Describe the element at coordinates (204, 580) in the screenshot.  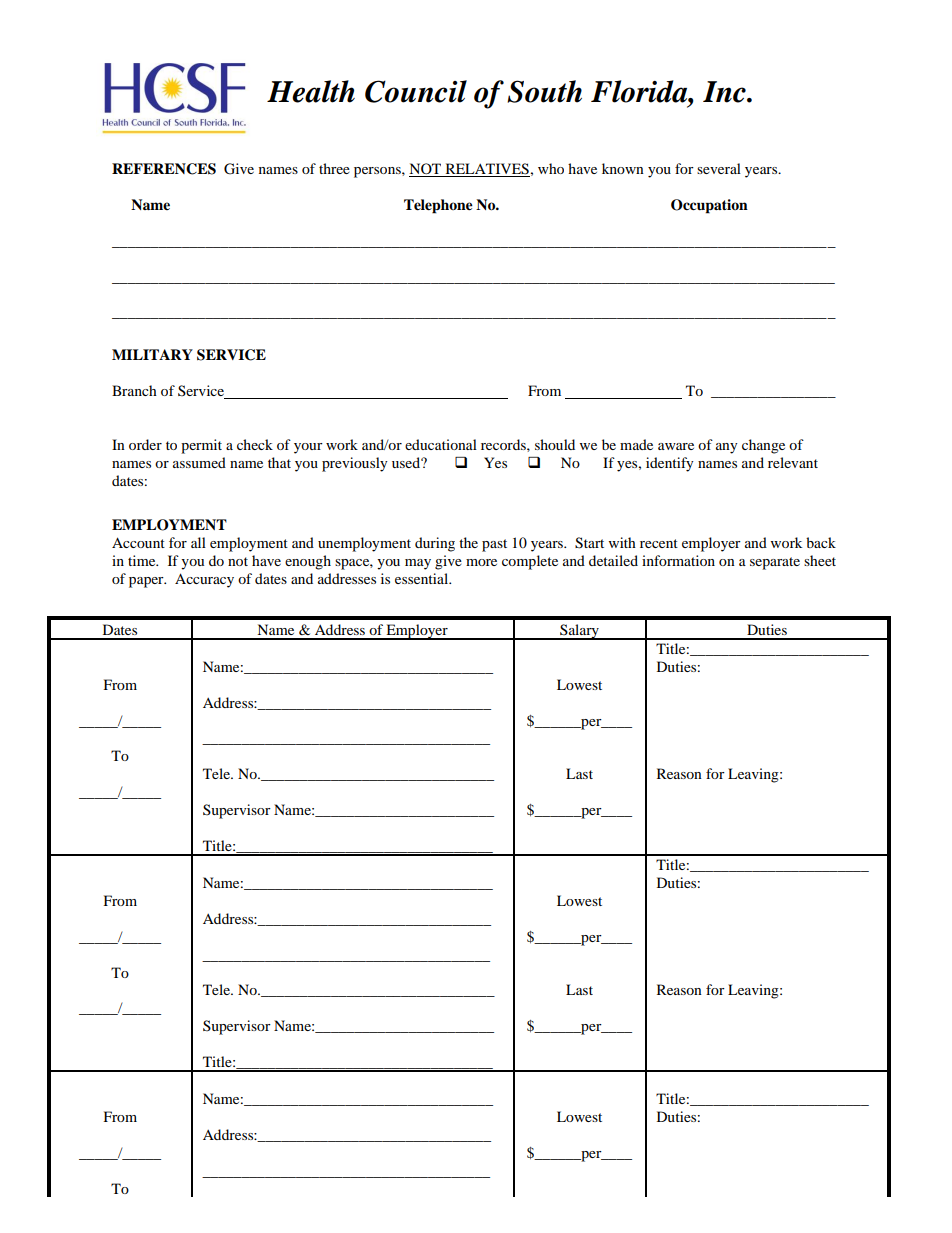
I see `Accuracy` at that location.
